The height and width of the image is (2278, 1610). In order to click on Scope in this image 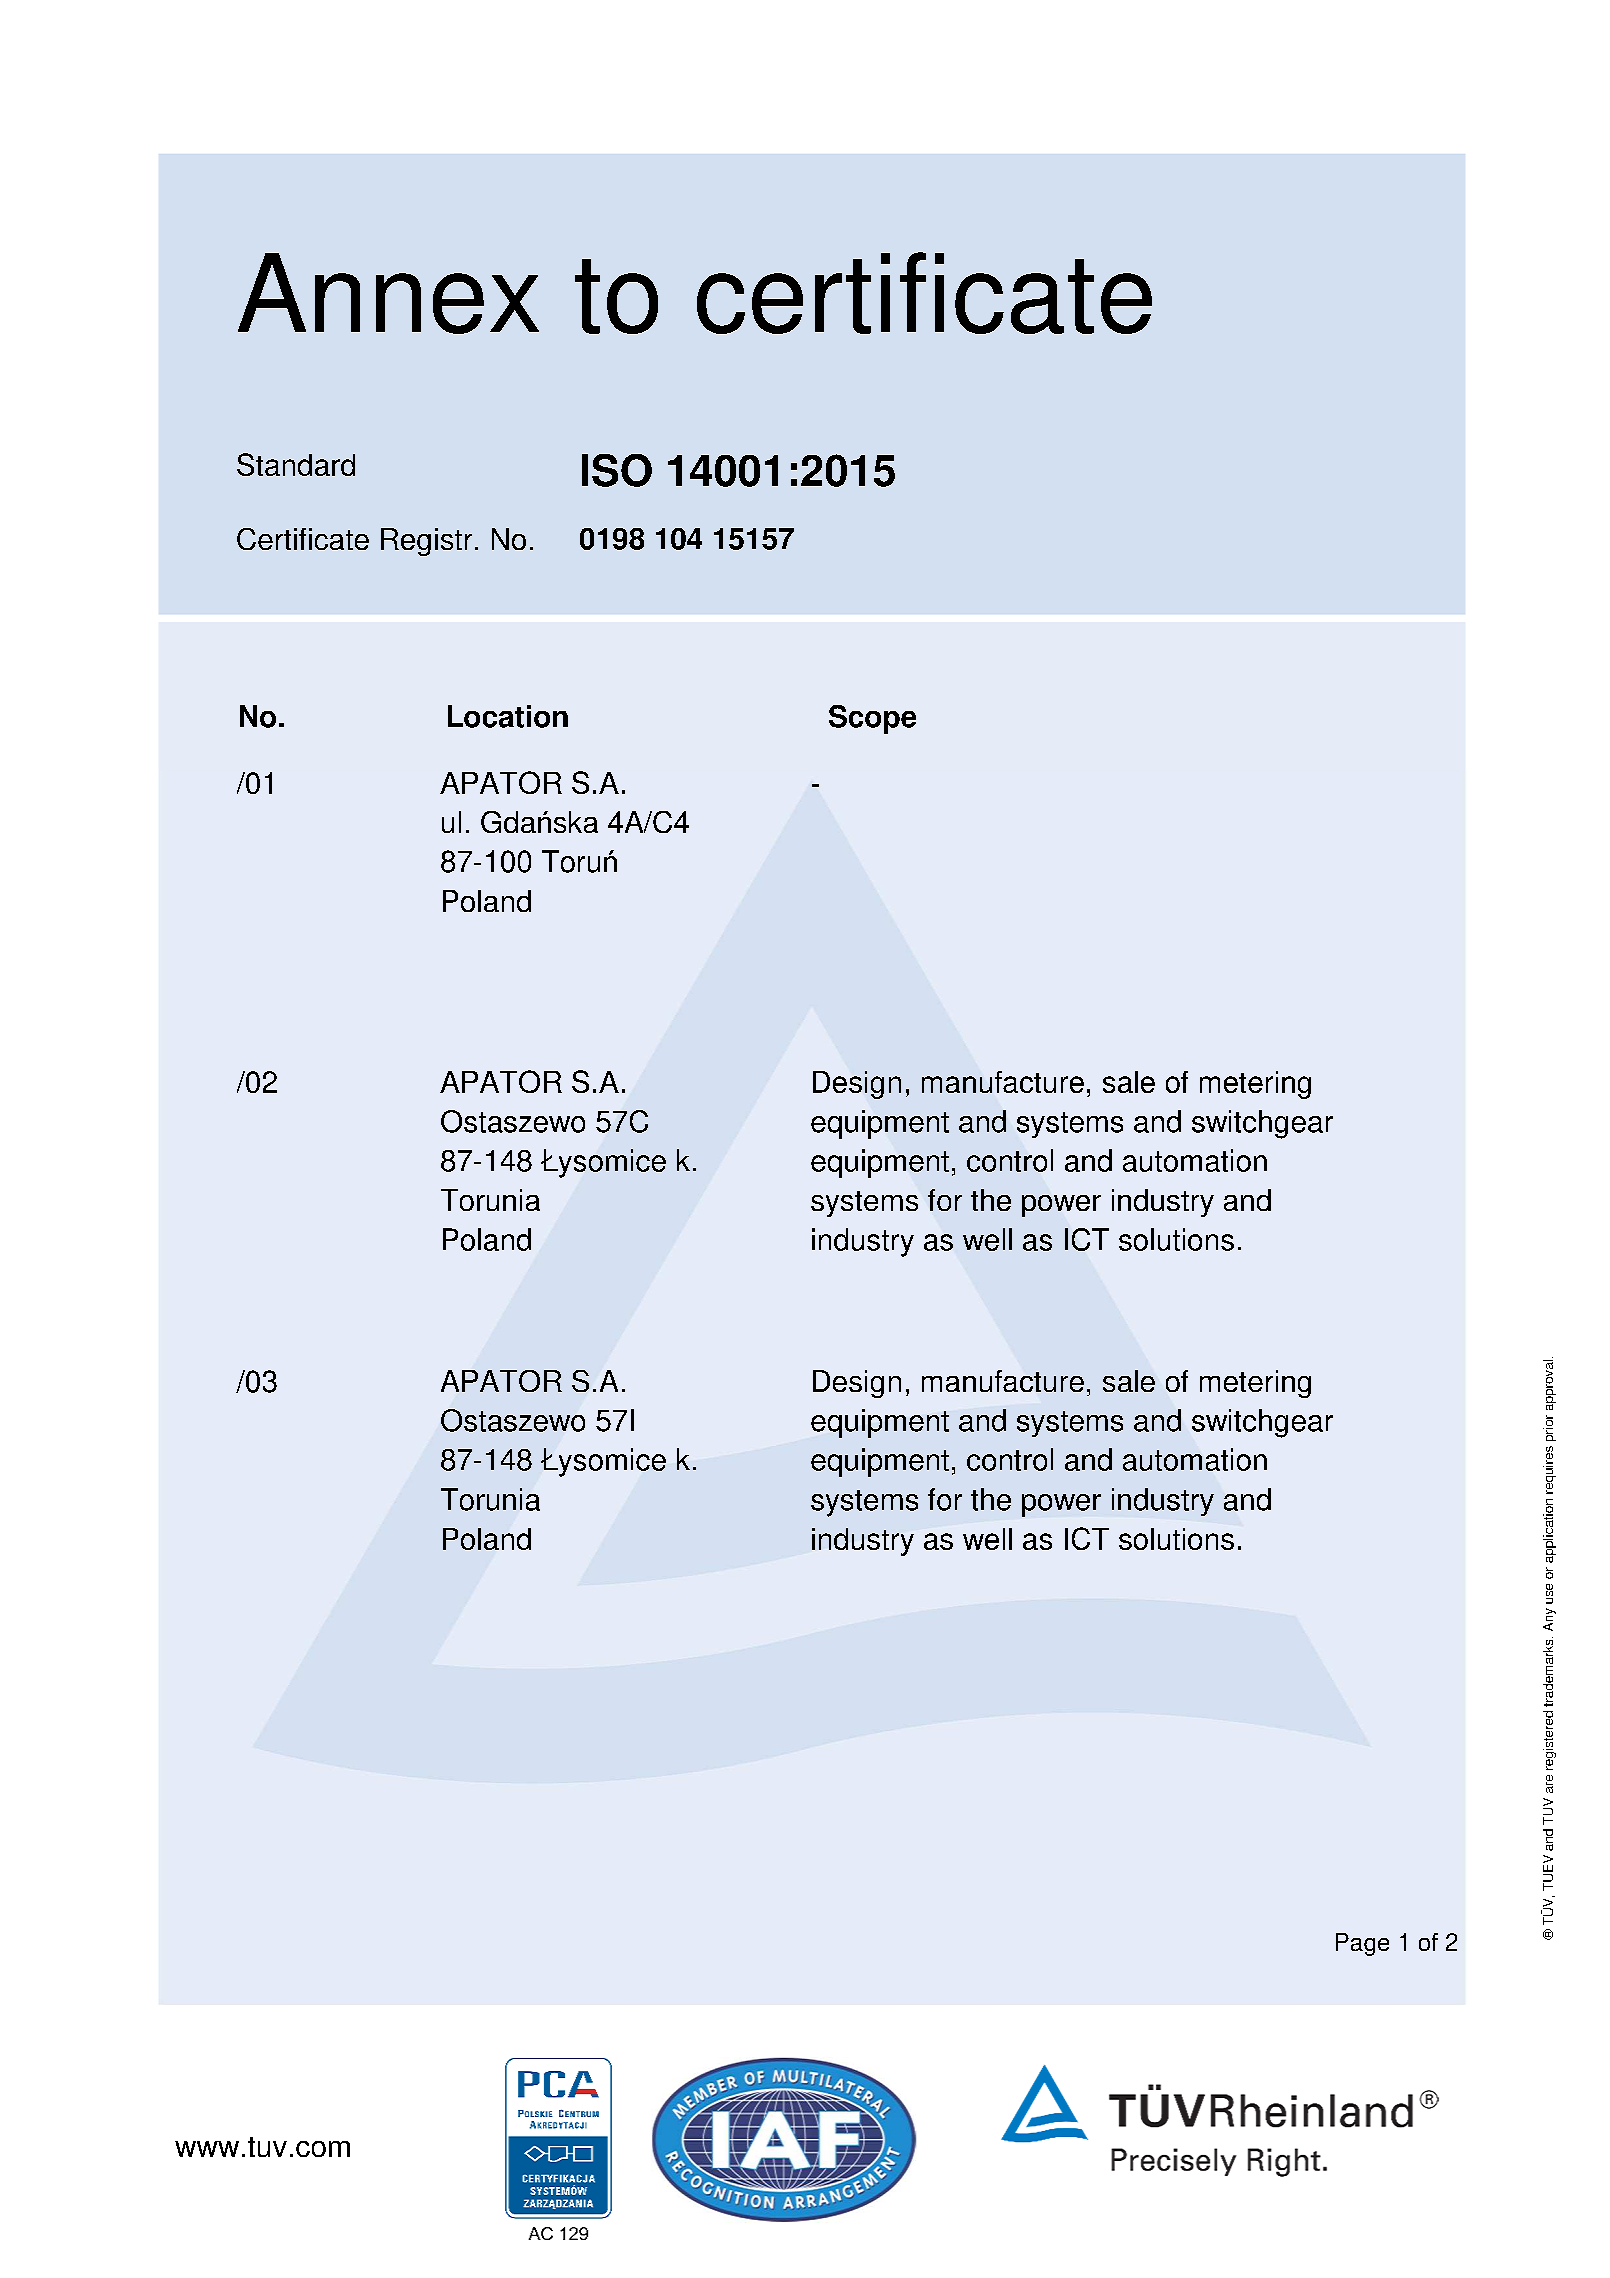, I will do `click(872, 719)`.
